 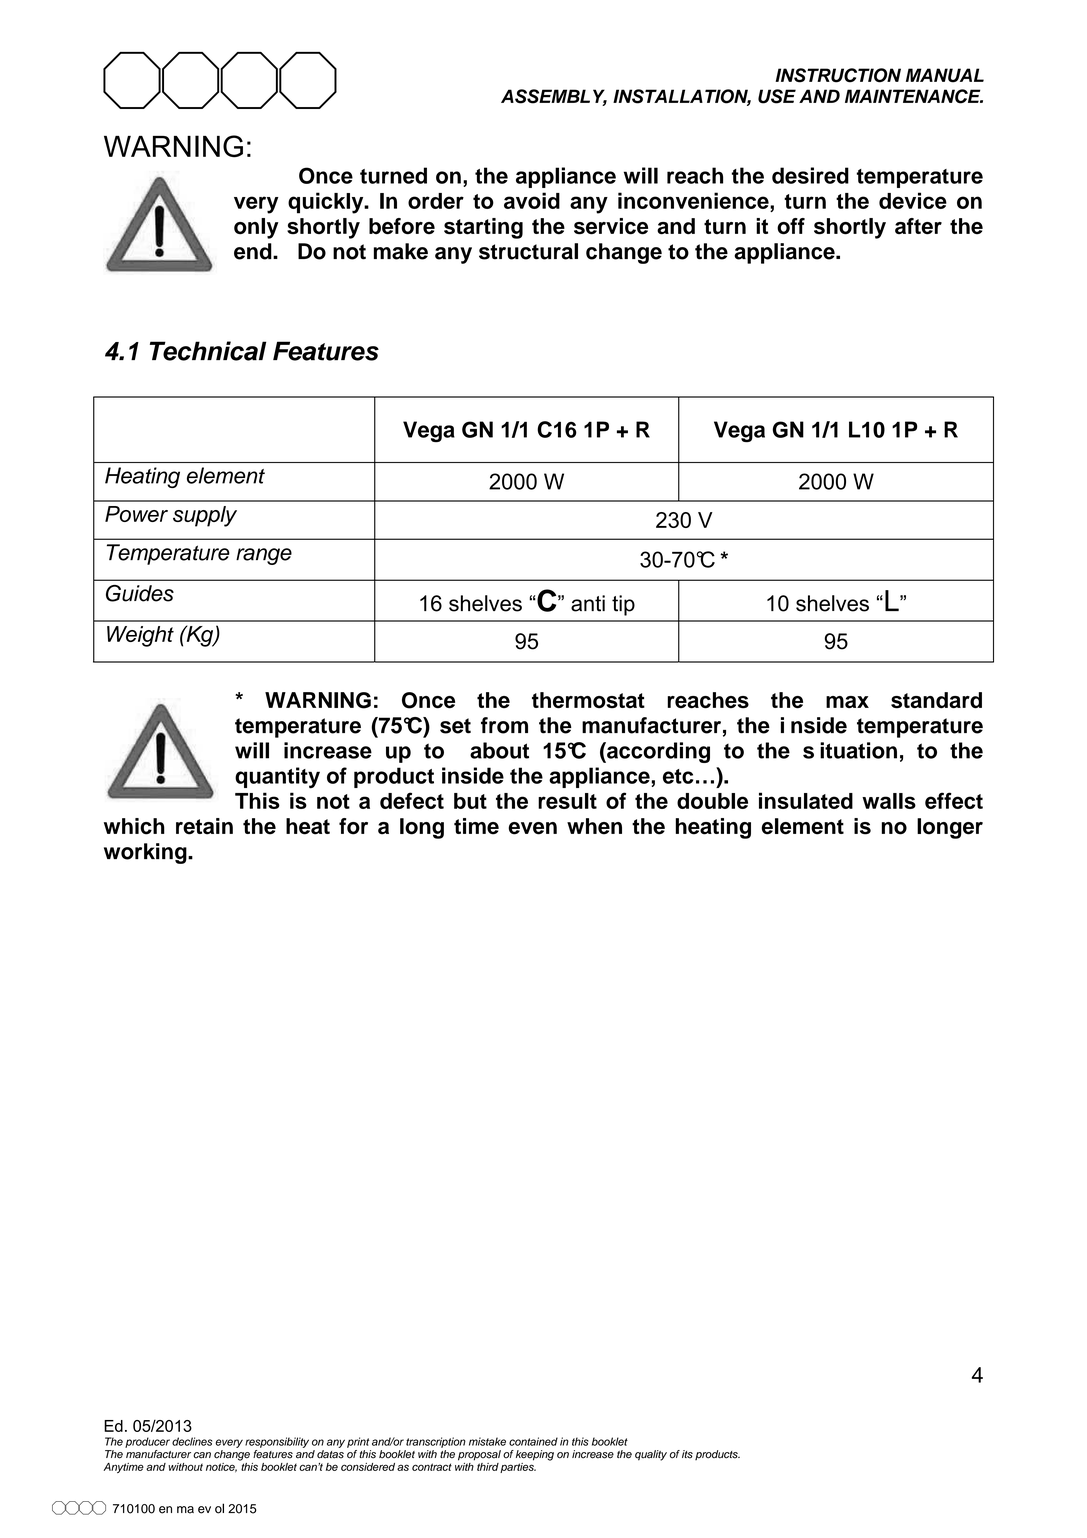 What do you see at coordinates (847, 702) in the screenshot?
I see `max` at bounding box center [847, 702].
